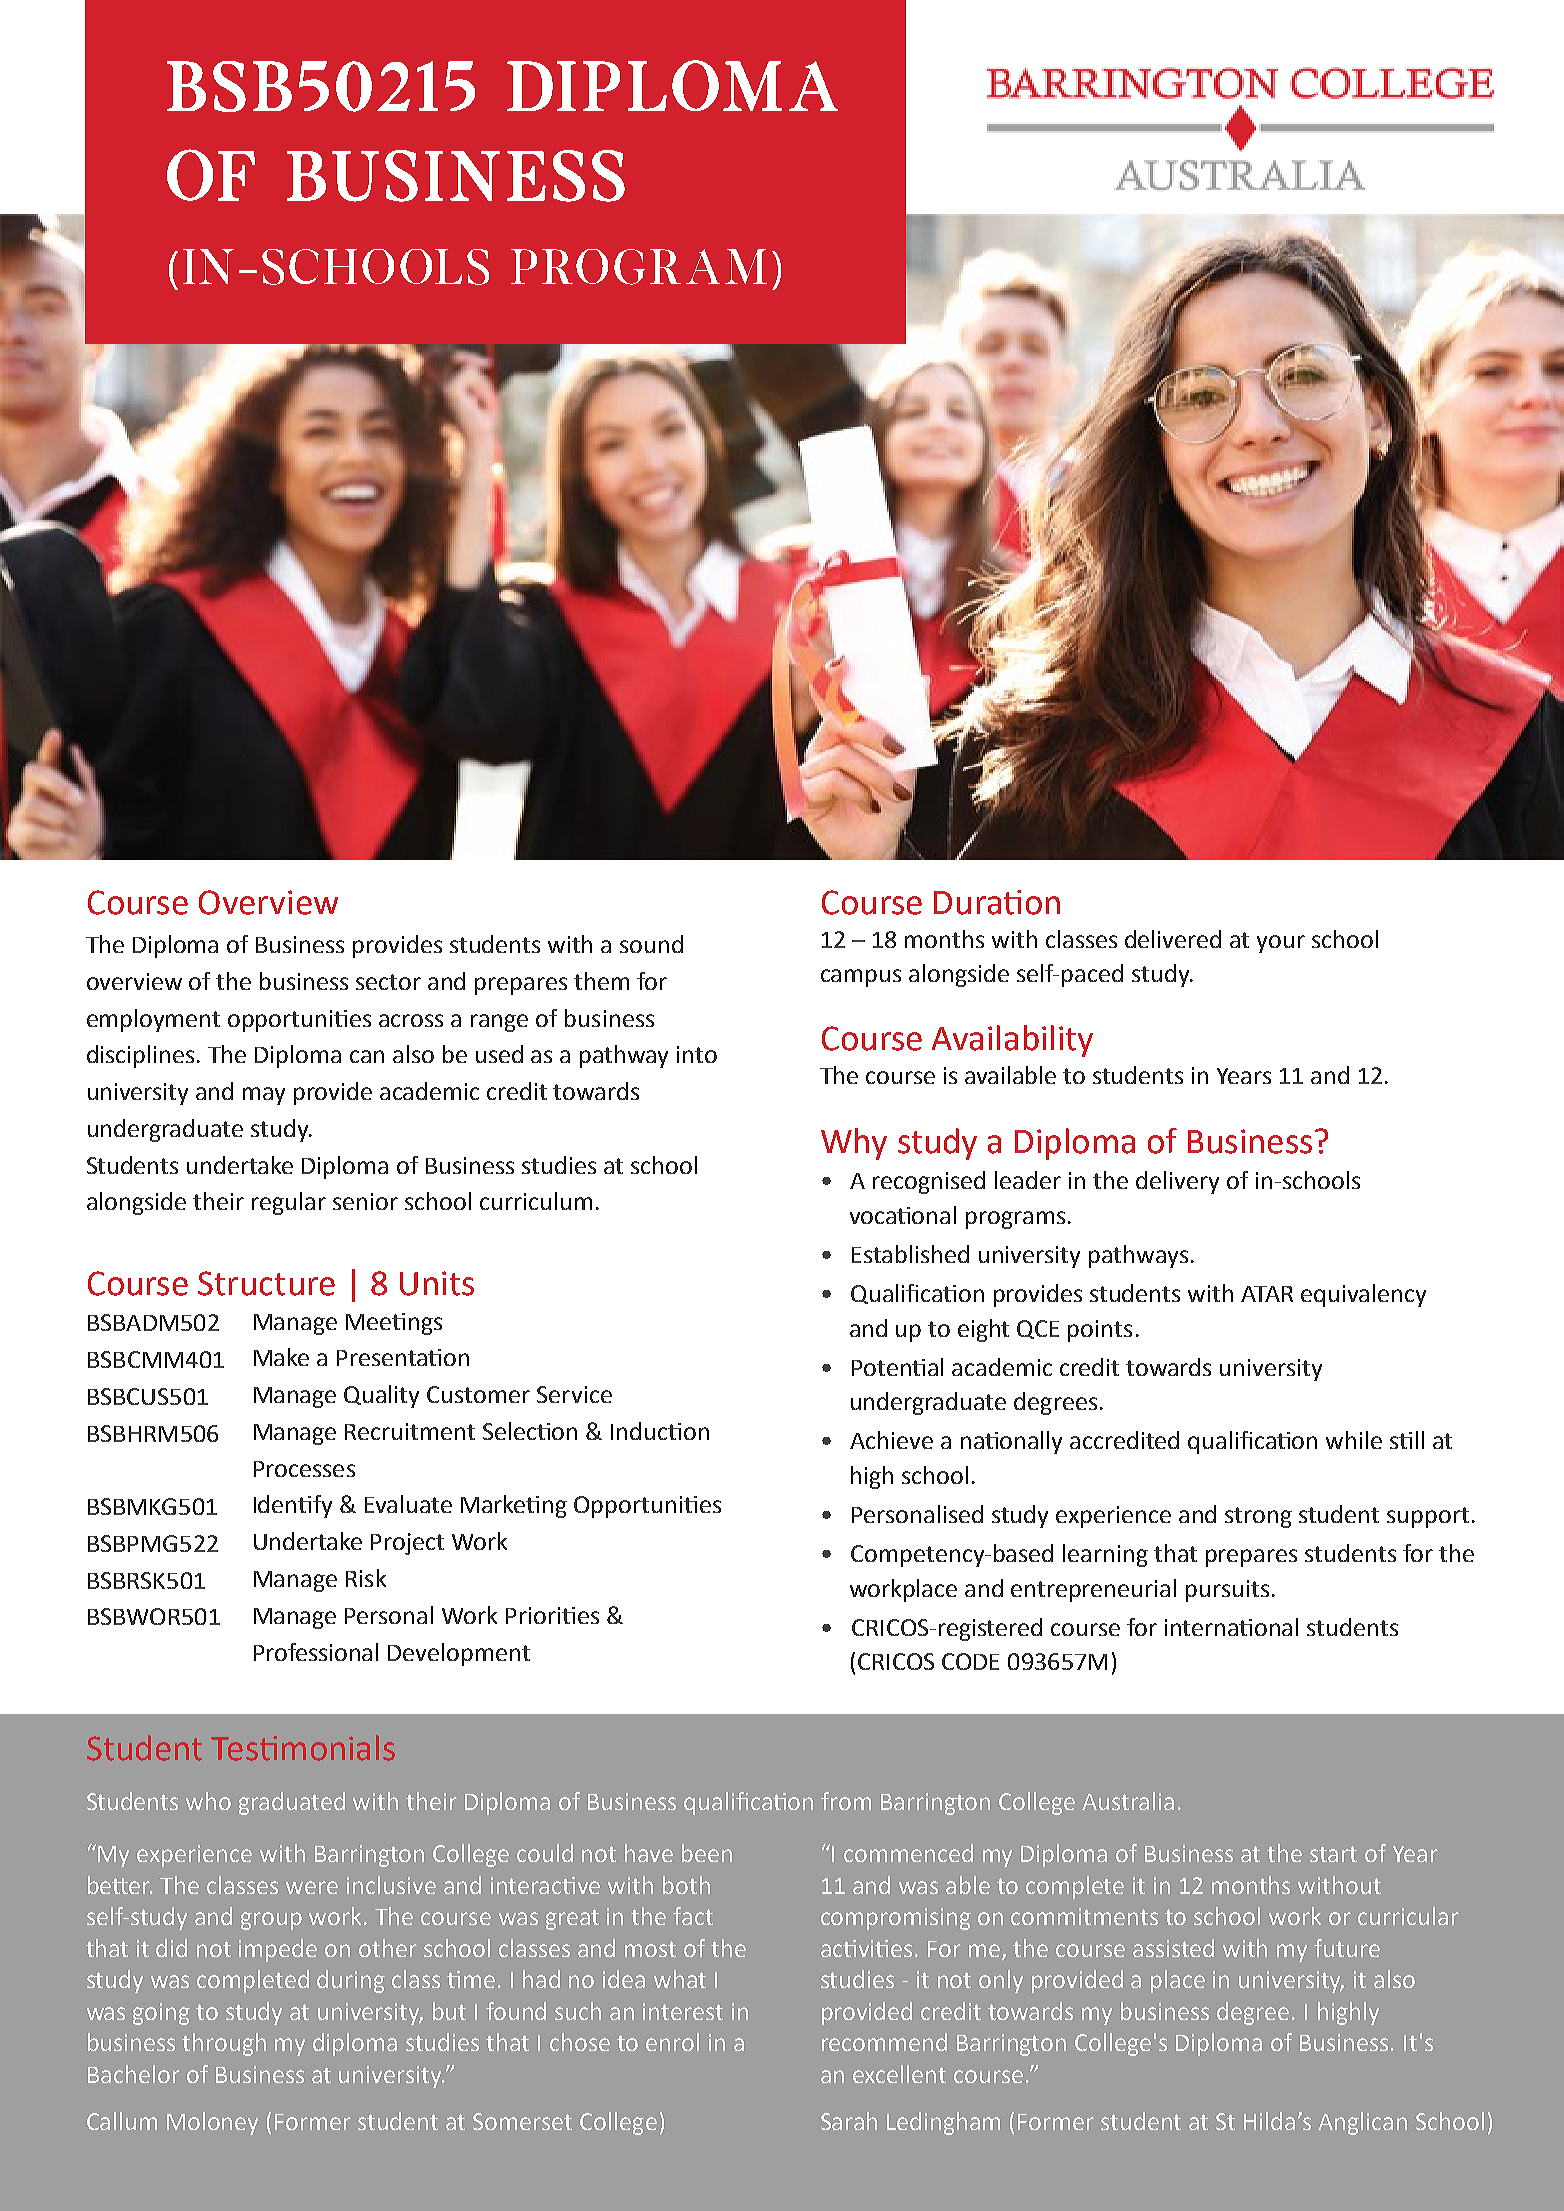  Describe the element at coordinates (292, 1803) in the screenshot. I see `graduated` at that location.
